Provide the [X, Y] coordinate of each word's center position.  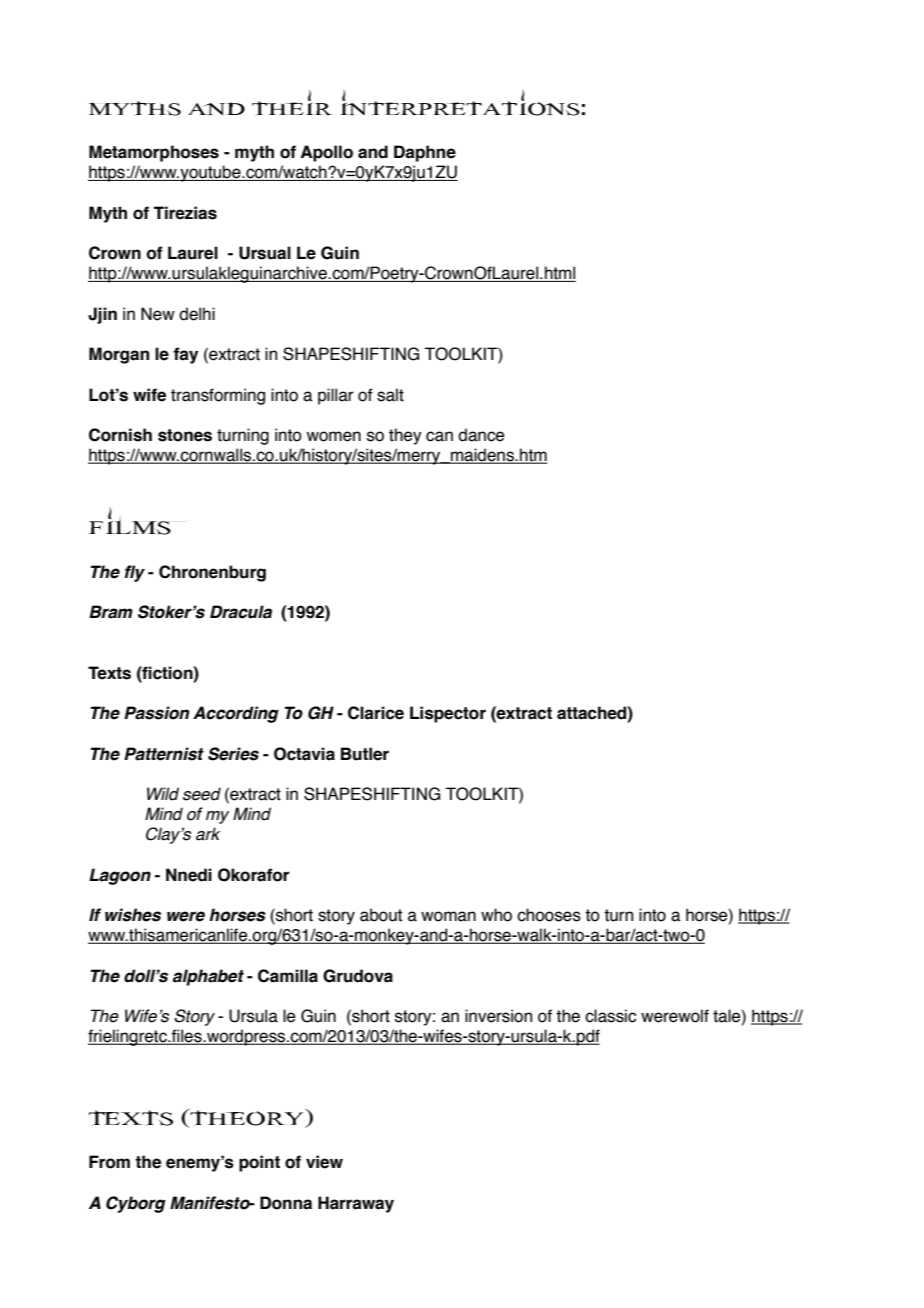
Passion [156, 713]
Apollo [327, 153]
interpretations [460, 103]
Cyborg [136, 1204]
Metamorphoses [154, 153]
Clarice [376, 713]
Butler [365, 754]
